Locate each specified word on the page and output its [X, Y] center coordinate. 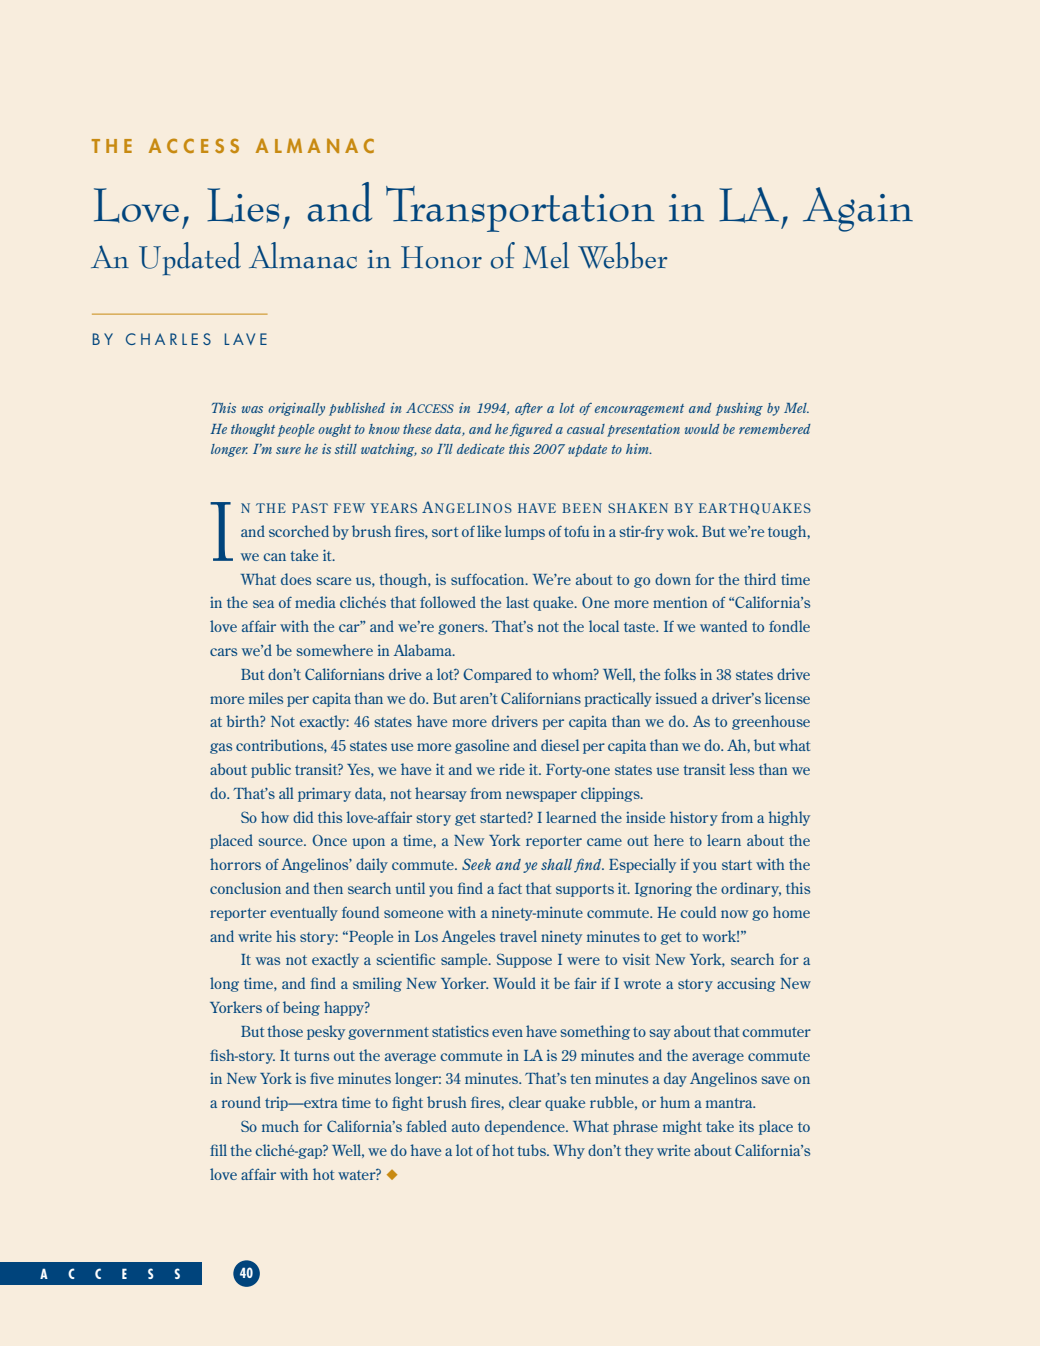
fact [510, 888]
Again [858, 209]
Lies [243, 205]
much [280, 1126]
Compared [497, 675]
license [787, 698]
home [791, 912]
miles [266, 698]
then [328, 888]
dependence [526, 1127]
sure [288, 450]
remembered [775, 429]
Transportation [520, 209]
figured [531, 430]
